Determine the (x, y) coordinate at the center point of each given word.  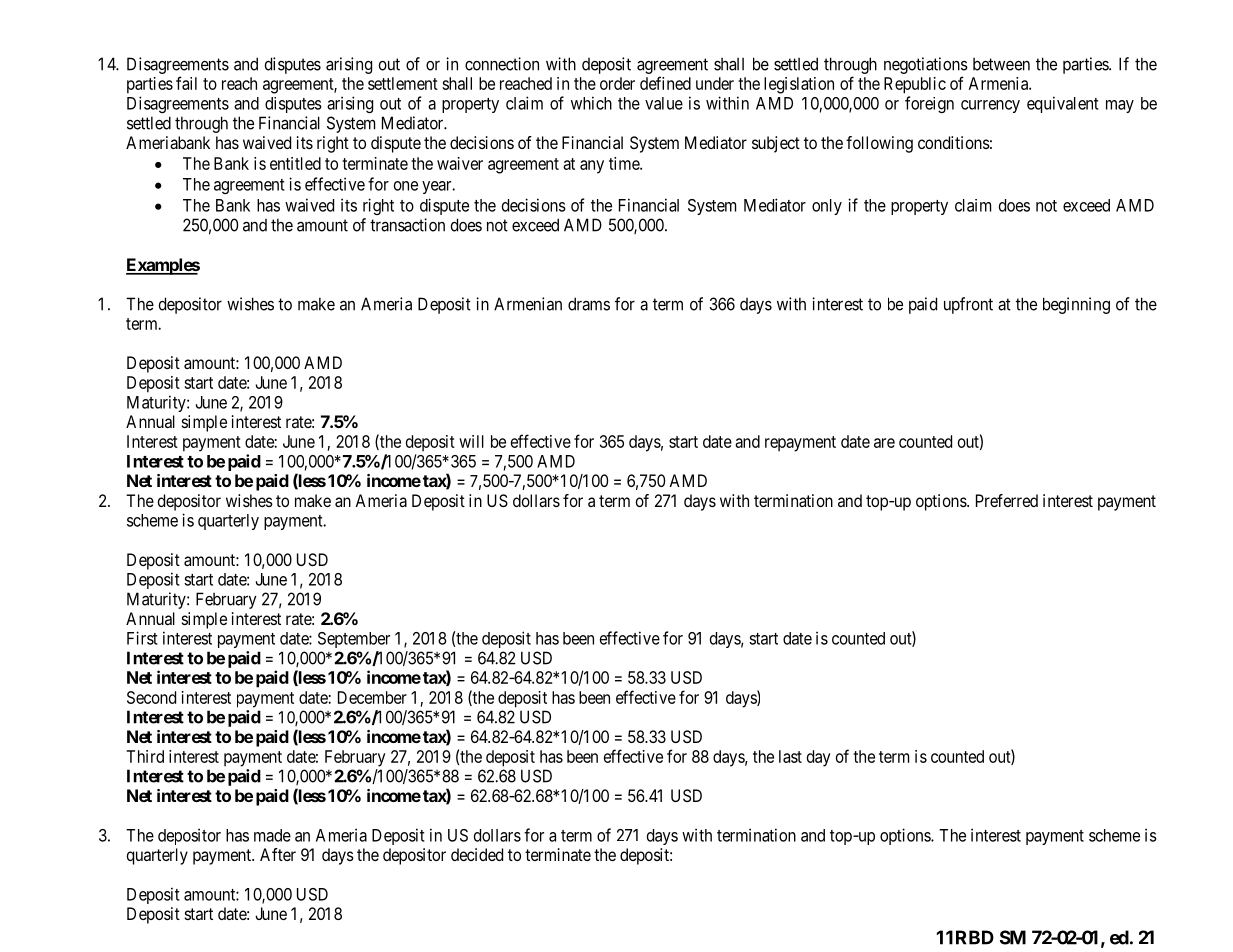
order (617, 83)
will (471, 441)
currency (990, 106)
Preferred (1007, 500)
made (272, 835)
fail (186, 83)
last (790, 756)
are (884, 443)
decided (477, 854)
